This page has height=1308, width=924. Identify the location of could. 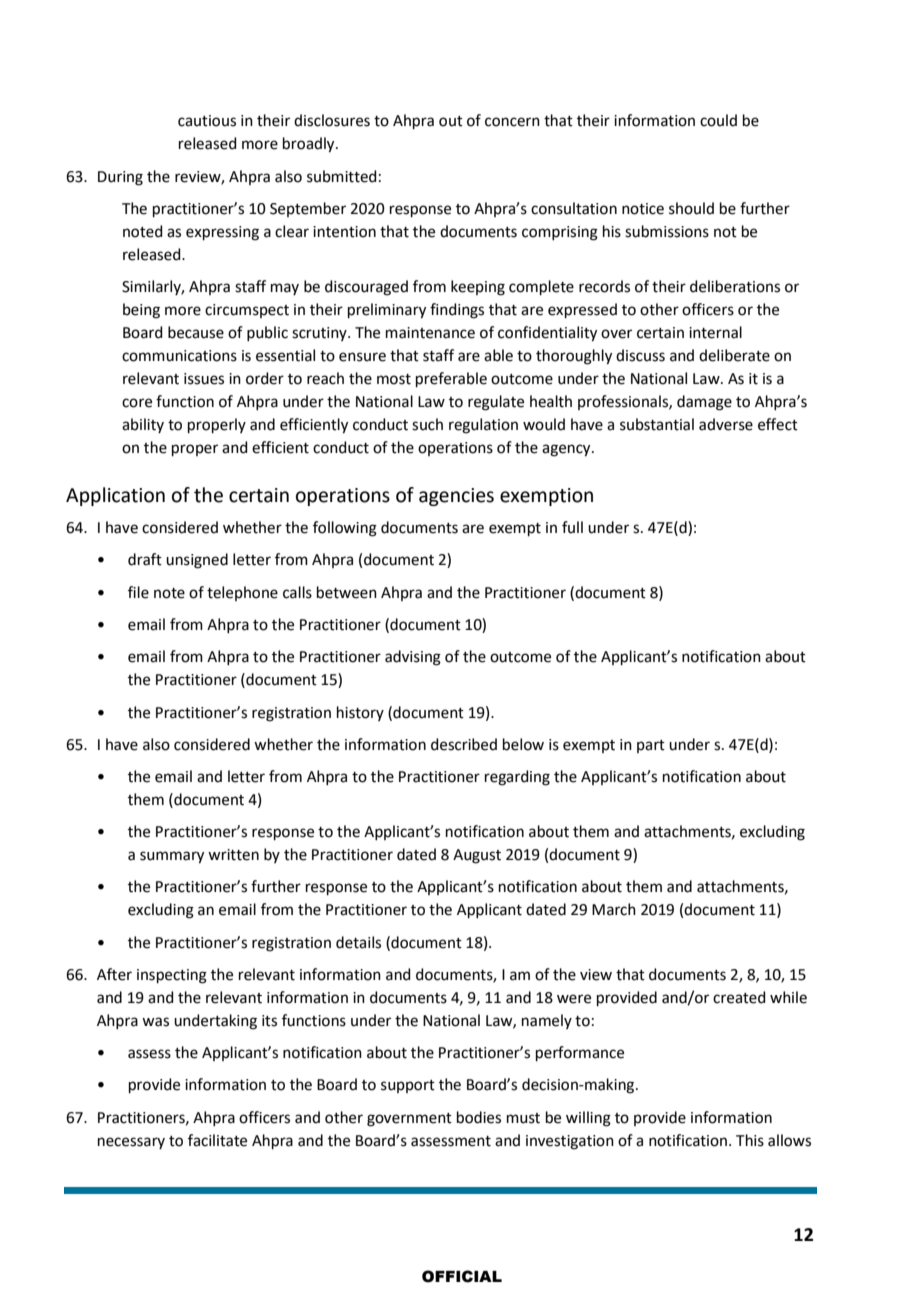
(718, 120).
